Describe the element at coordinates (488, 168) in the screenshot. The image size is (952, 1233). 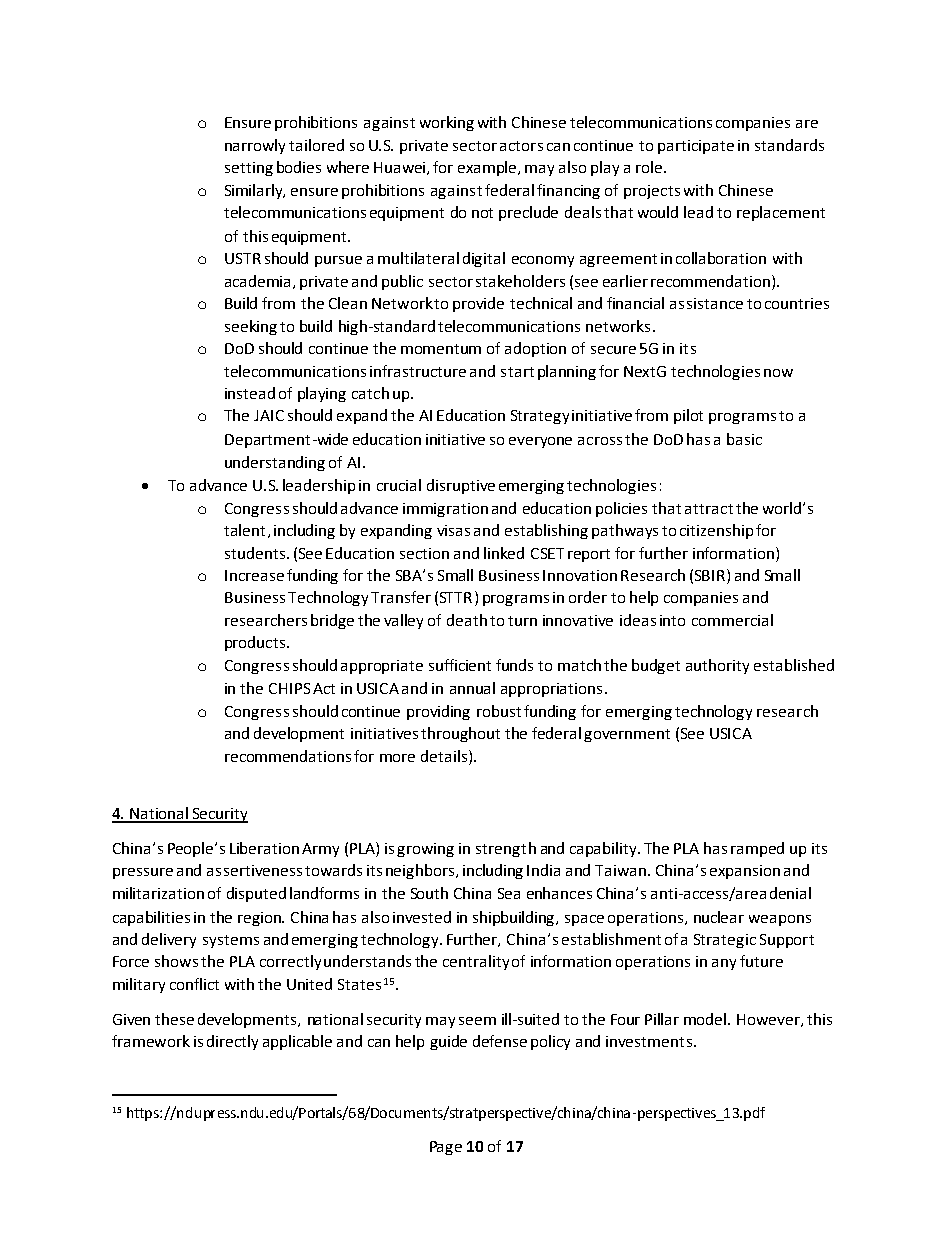
I see `example` at that location.
